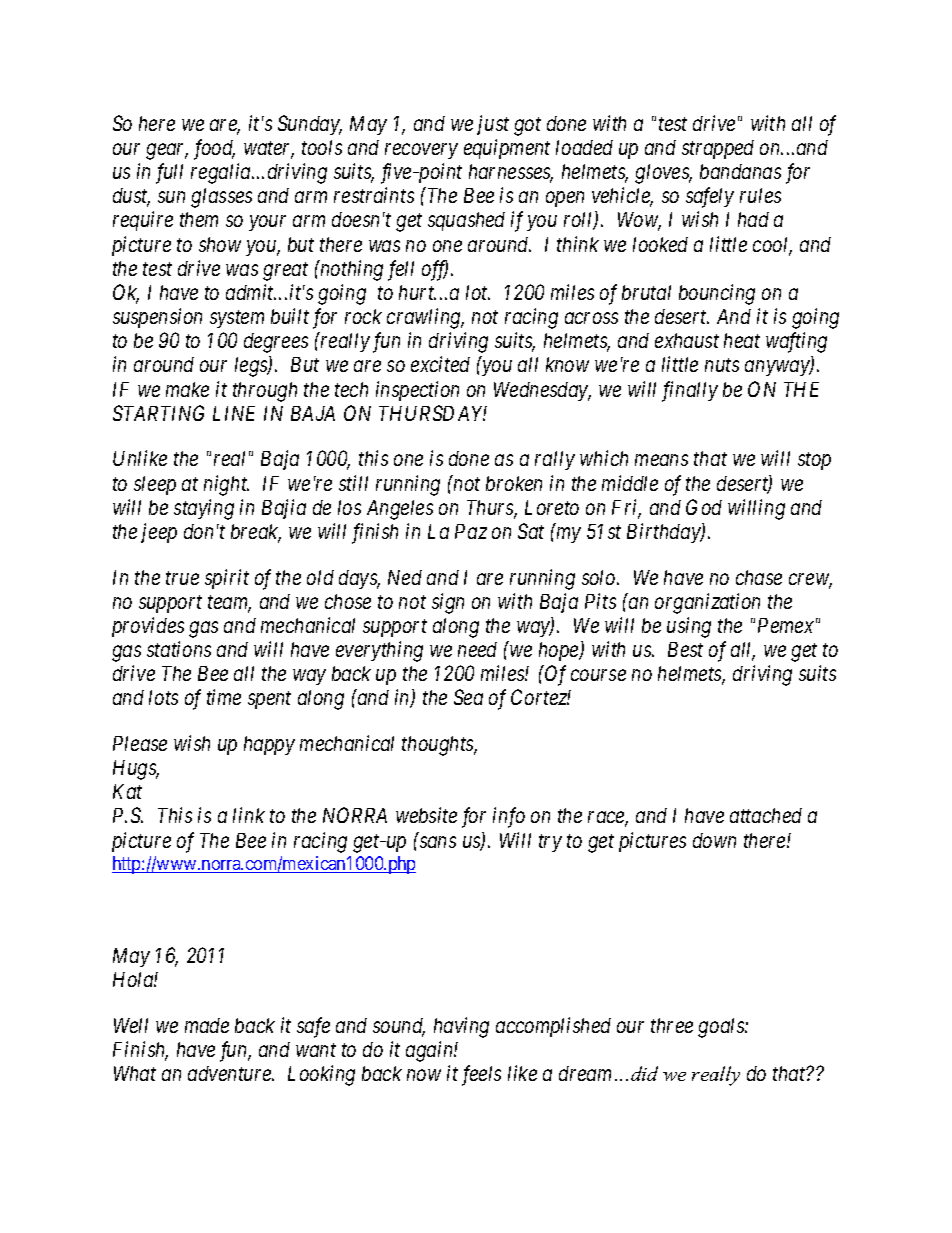 The width and height of the page is (952, 1233). What do you see at coordinates (461, 1027) in the page?
I see `having` at bounding box center [461, 1027].
